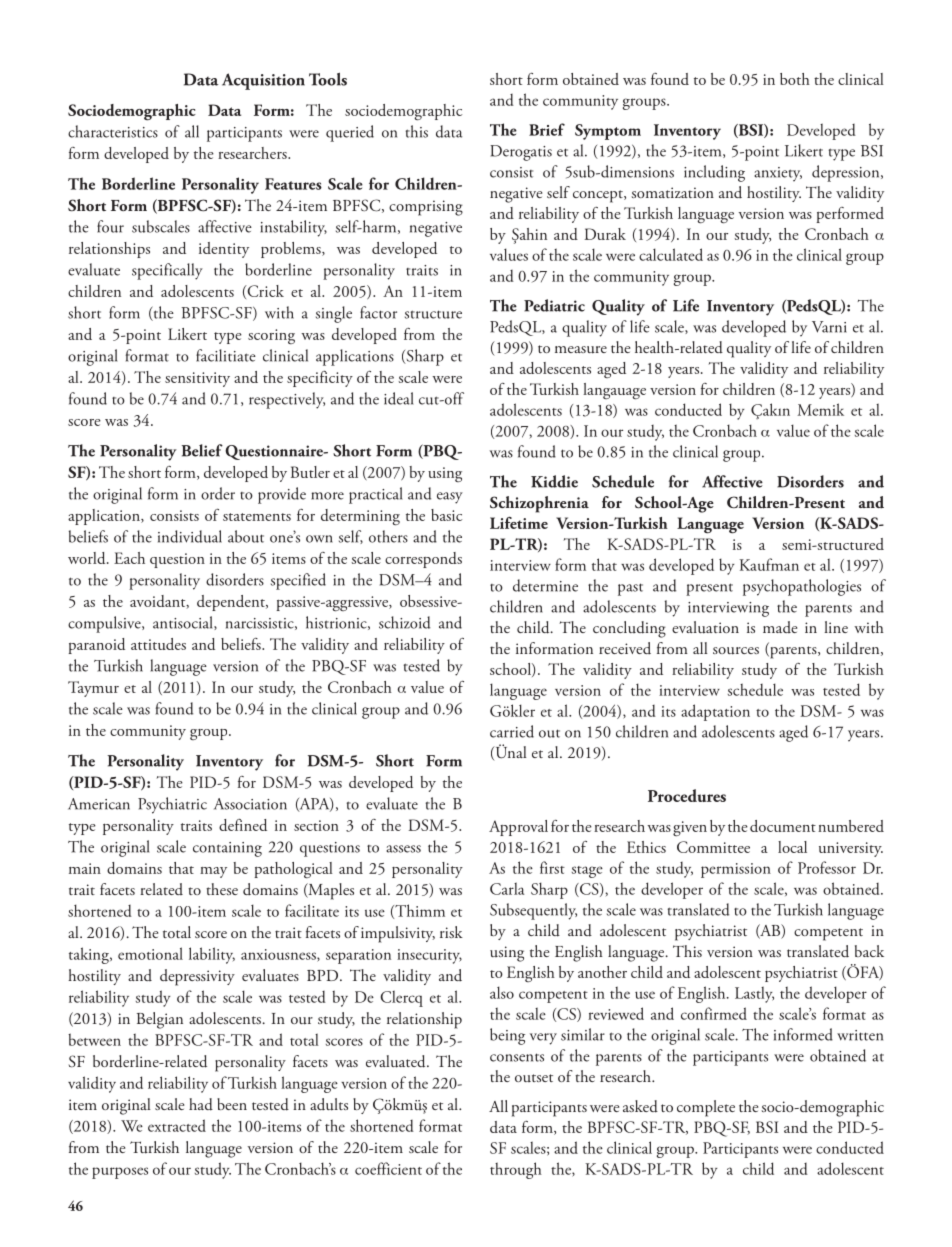 The width and height of the screenshot is (952, 1247). What do you see at coordinates (450, 498) in the screenshot?
I see `easy` at bounding box center [450, 498].
